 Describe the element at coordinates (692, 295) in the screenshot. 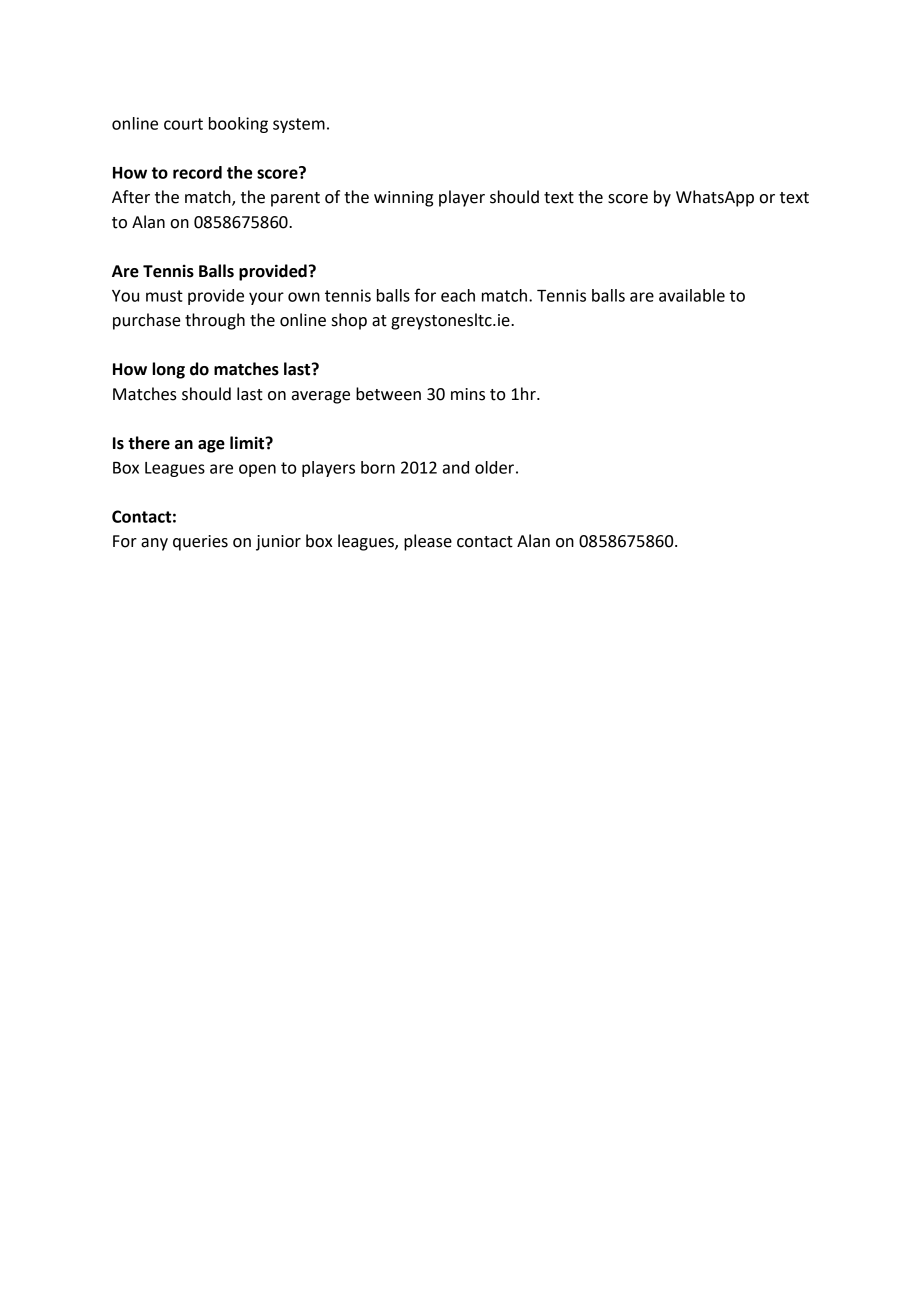

I see `available` at that location.
